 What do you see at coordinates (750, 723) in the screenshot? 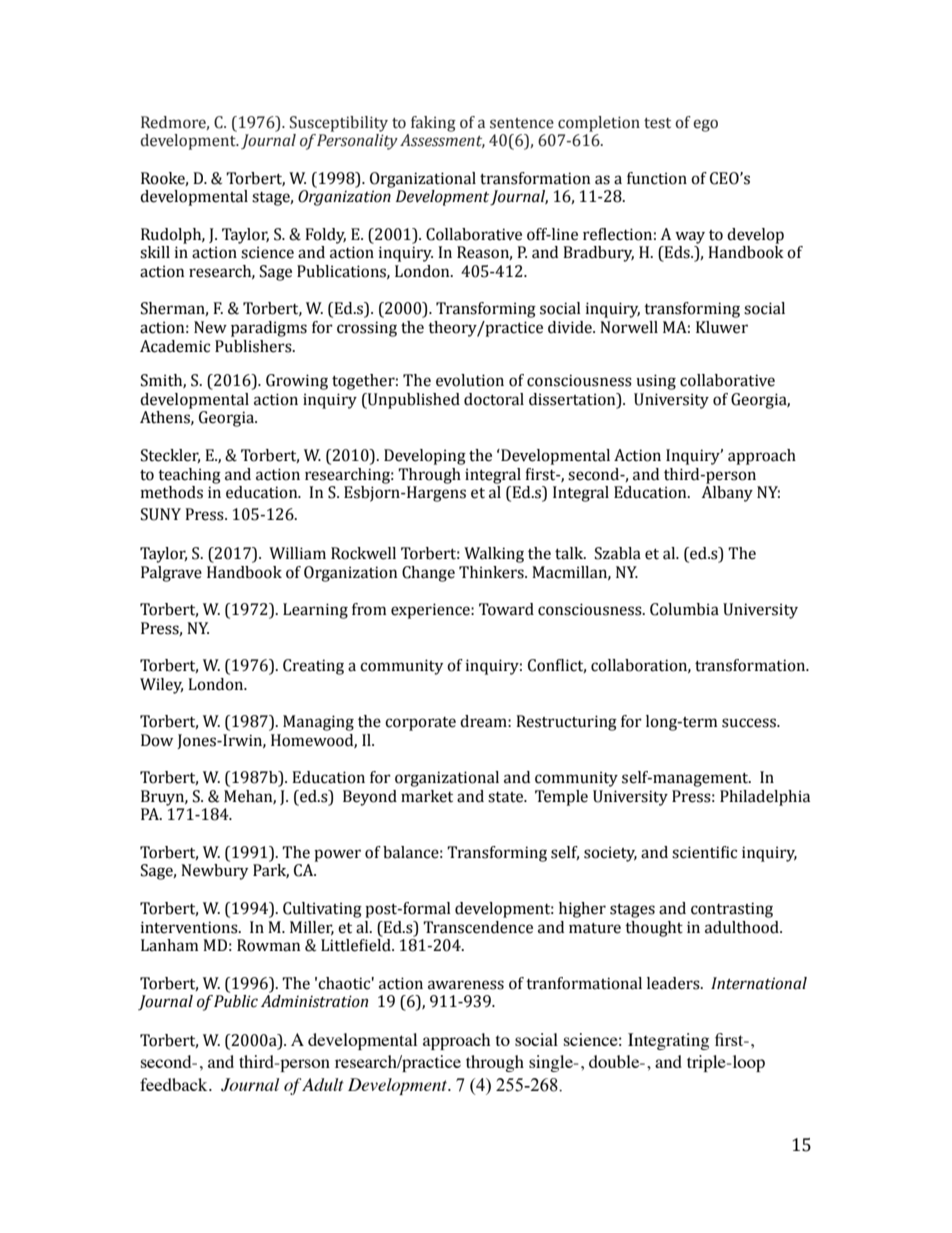
I see `success` at bounding box center [750, 723].
